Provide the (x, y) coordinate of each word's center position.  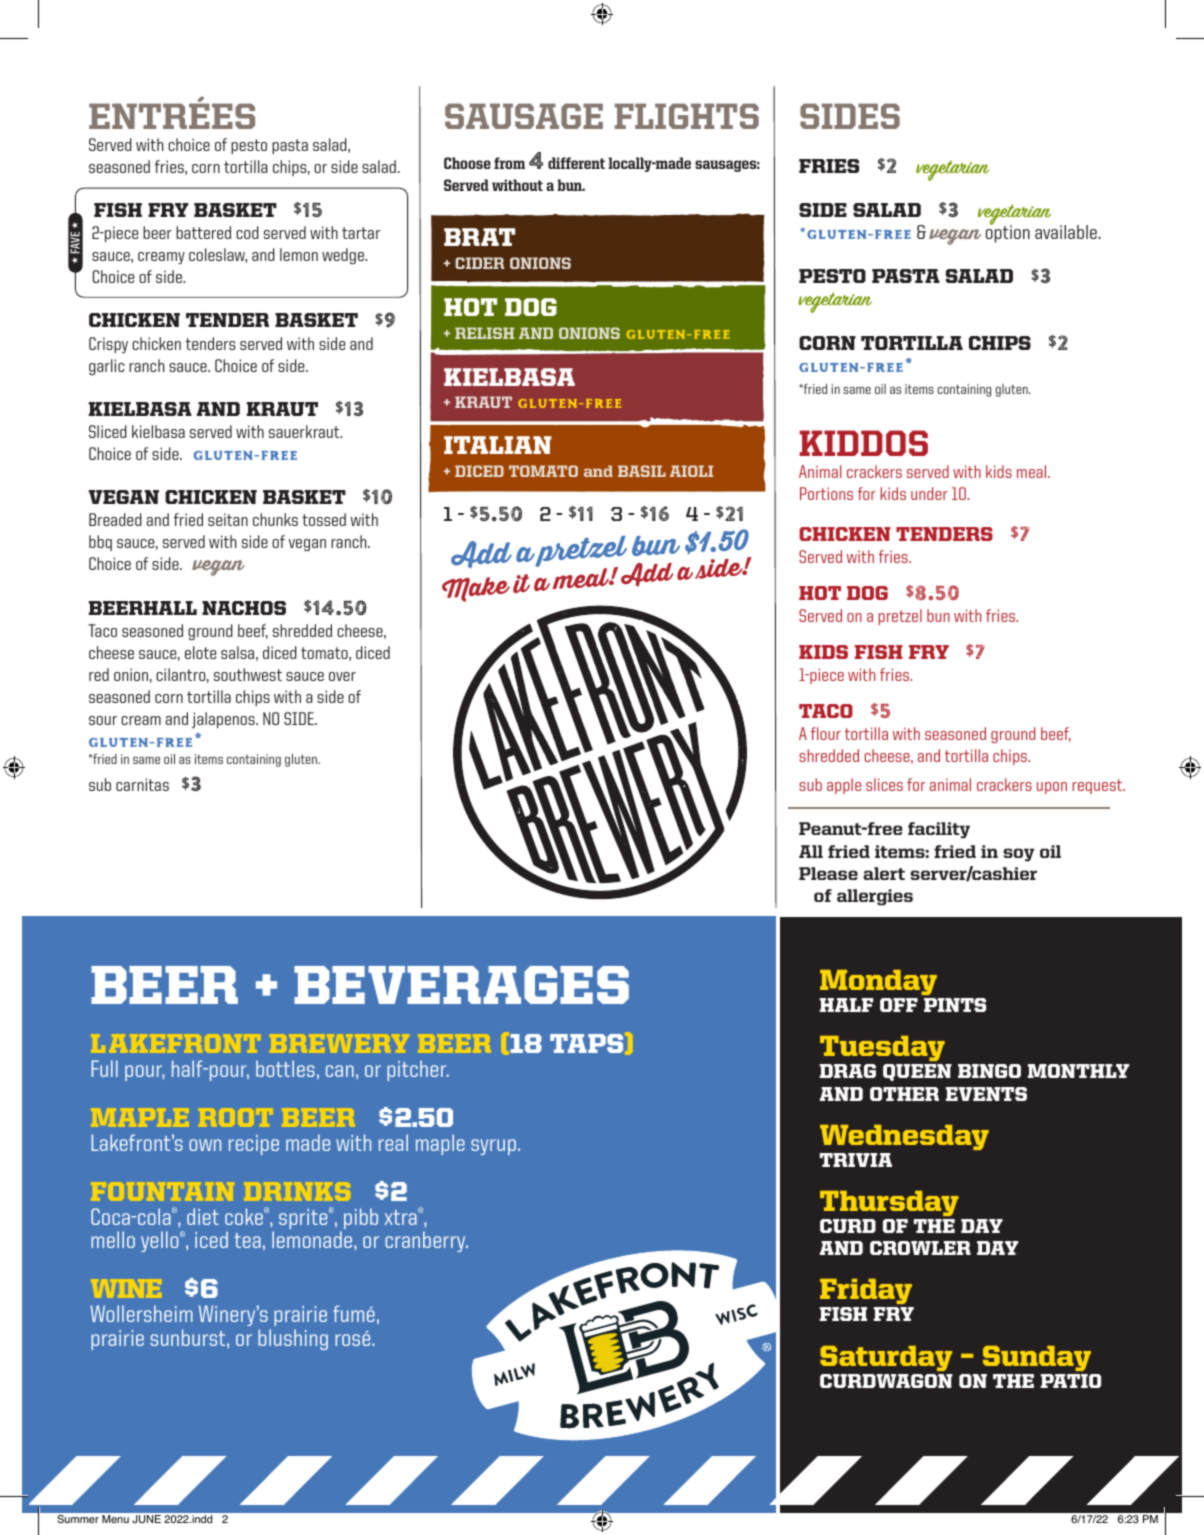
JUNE (146, 1519)
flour (826, 733)
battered (203, 232)
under (929, 493)
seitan (228, 519)
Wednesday (904, 1137)
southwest (248, 674)
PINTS (955, 1005)
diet (203, 1216)
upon (1052, 788)
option (1008, 233)
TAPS (586, 1043)
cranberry (426, 1241)
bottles (285, 1068)
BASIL (642, 471)
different (576, 163)
